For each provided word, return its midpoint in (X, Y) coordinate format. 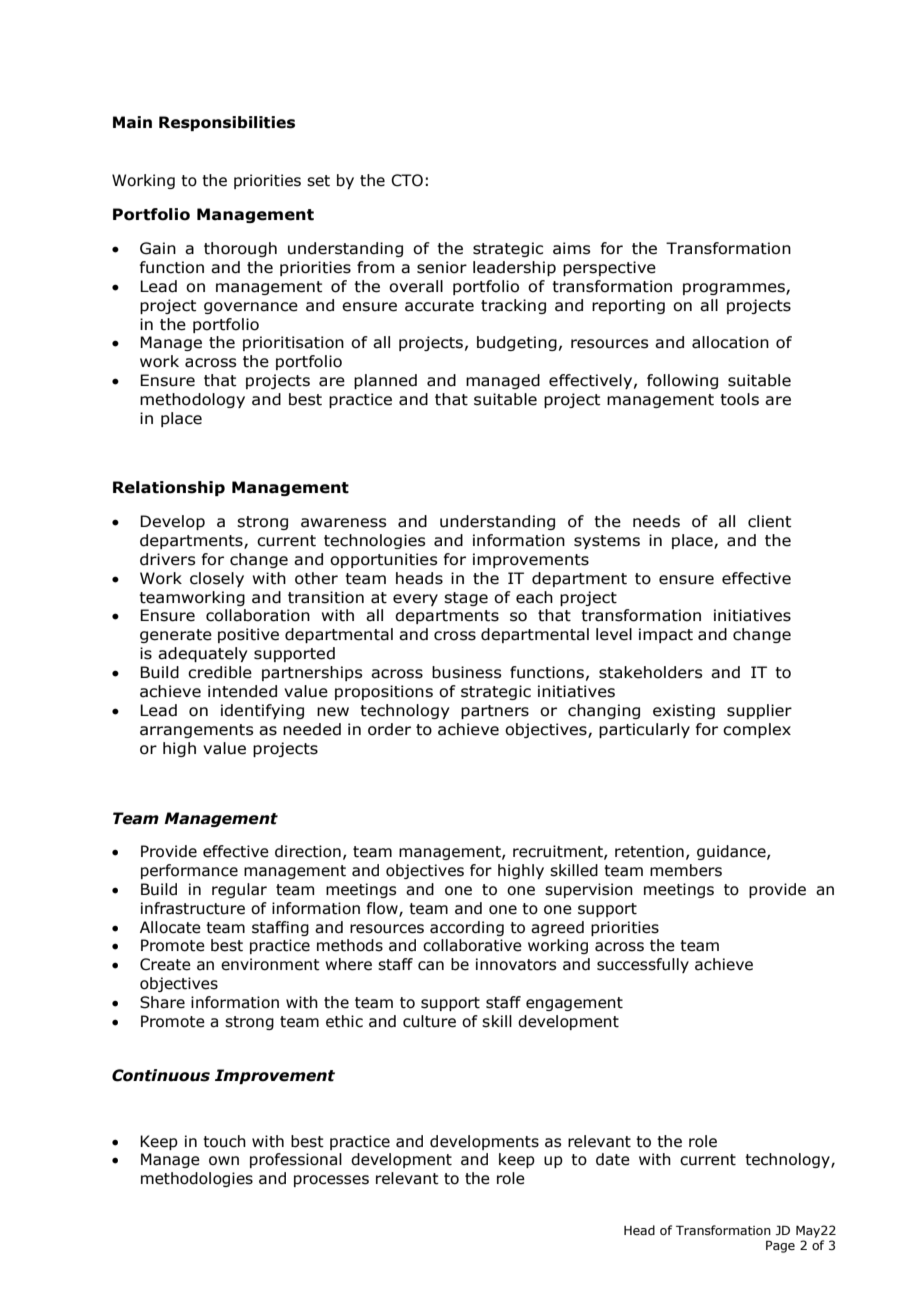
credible (220, 672)
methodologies (197, 1179)
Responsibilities (227, 123)
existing (684, 711)
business (467, 672)
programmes (735, 289)
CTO (407, 180)
